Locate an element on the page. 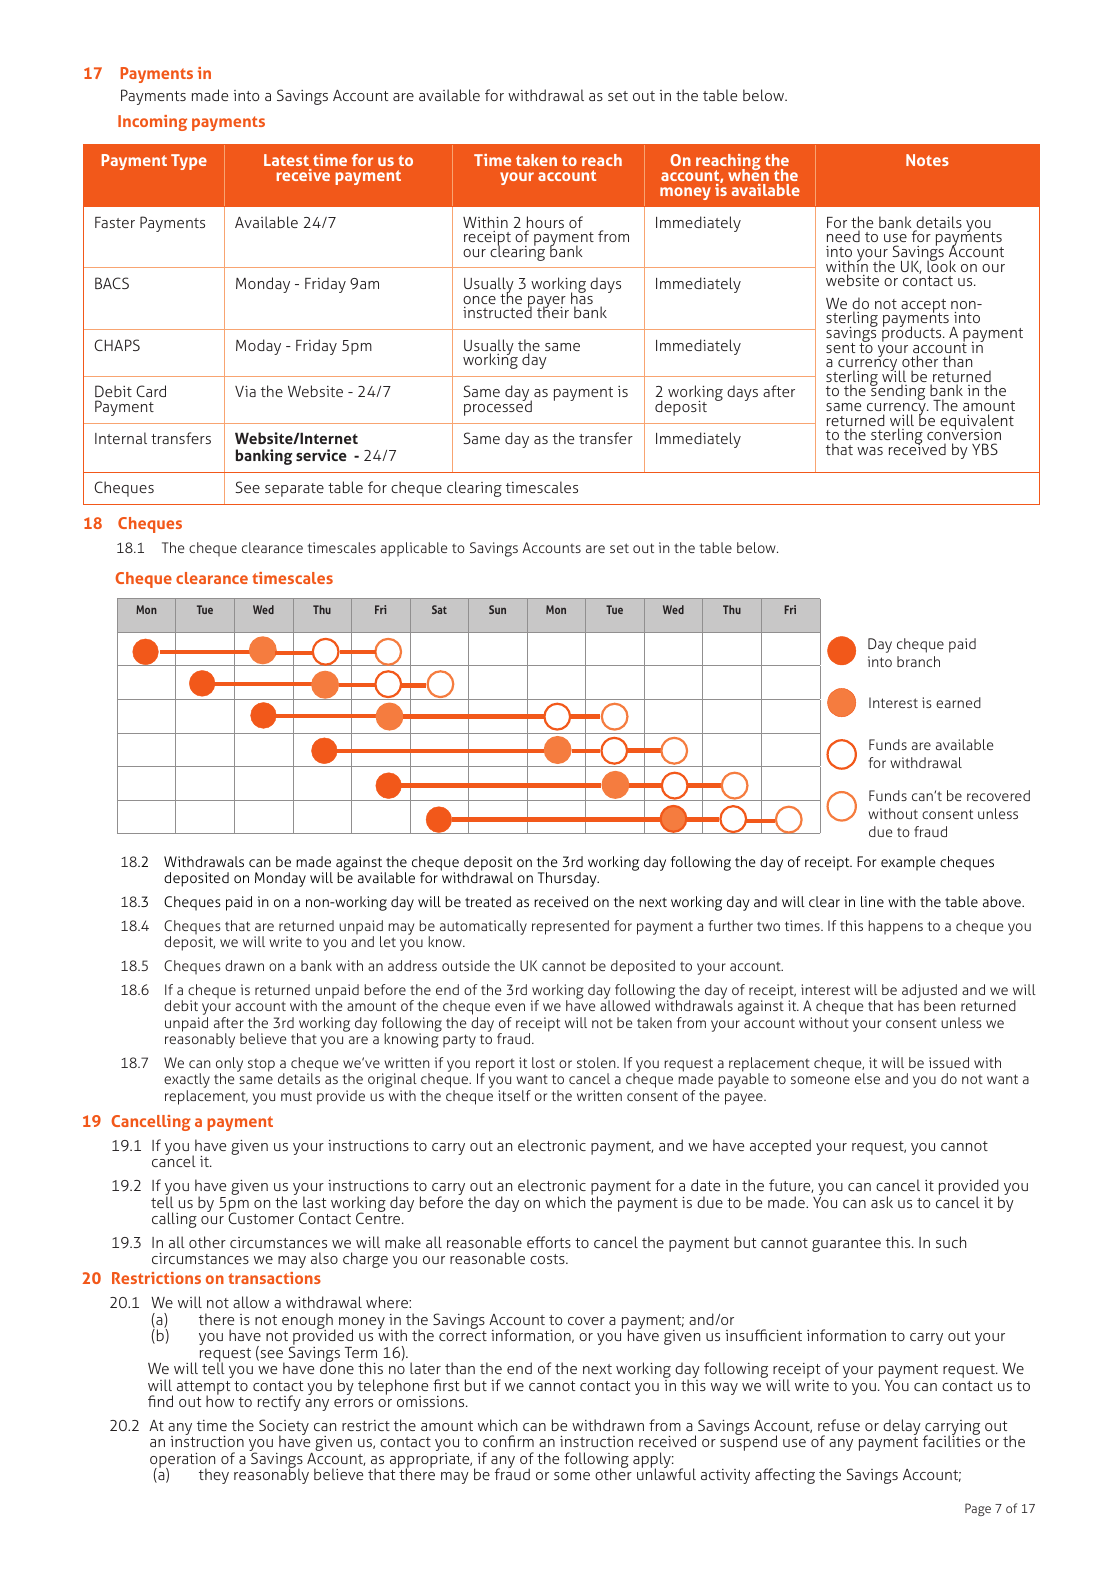 The width and height of the document is (1120, 1571). hours is located at coordinates (545, 223).
